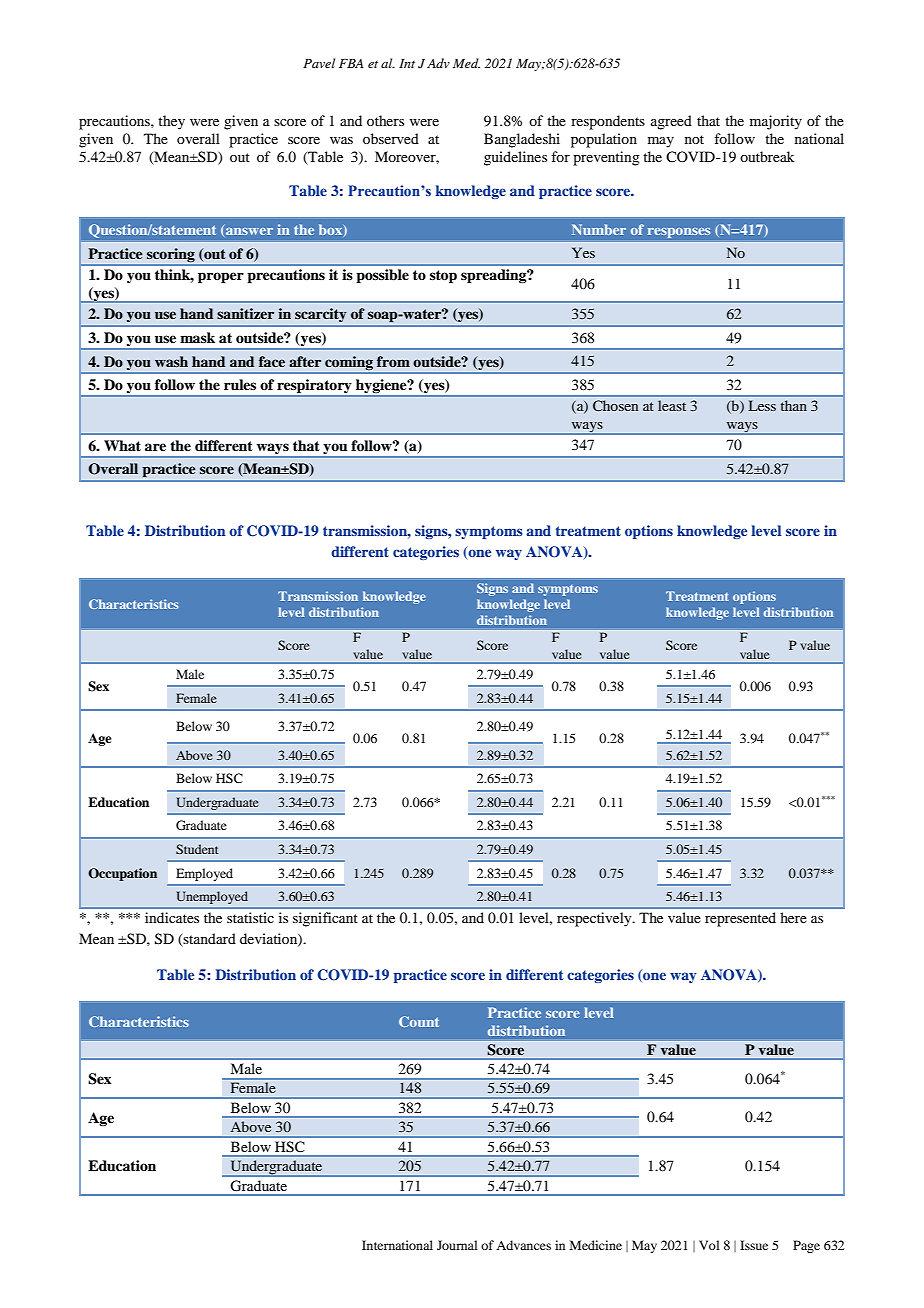  I want to click on respectively, so click(595, 919).
